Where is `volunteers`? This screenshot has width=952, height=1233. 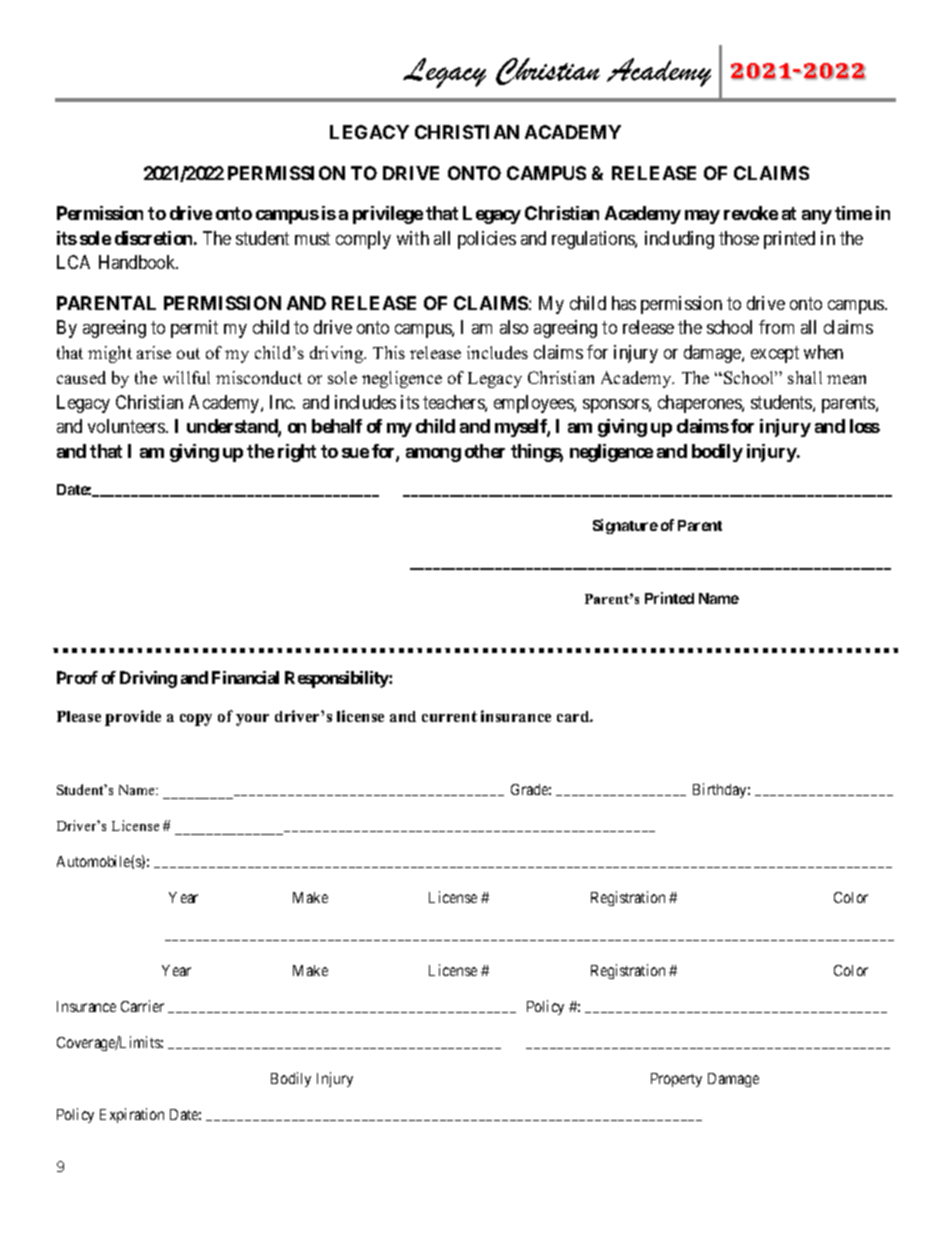
volunteers is located at coordinates (127, 426).
